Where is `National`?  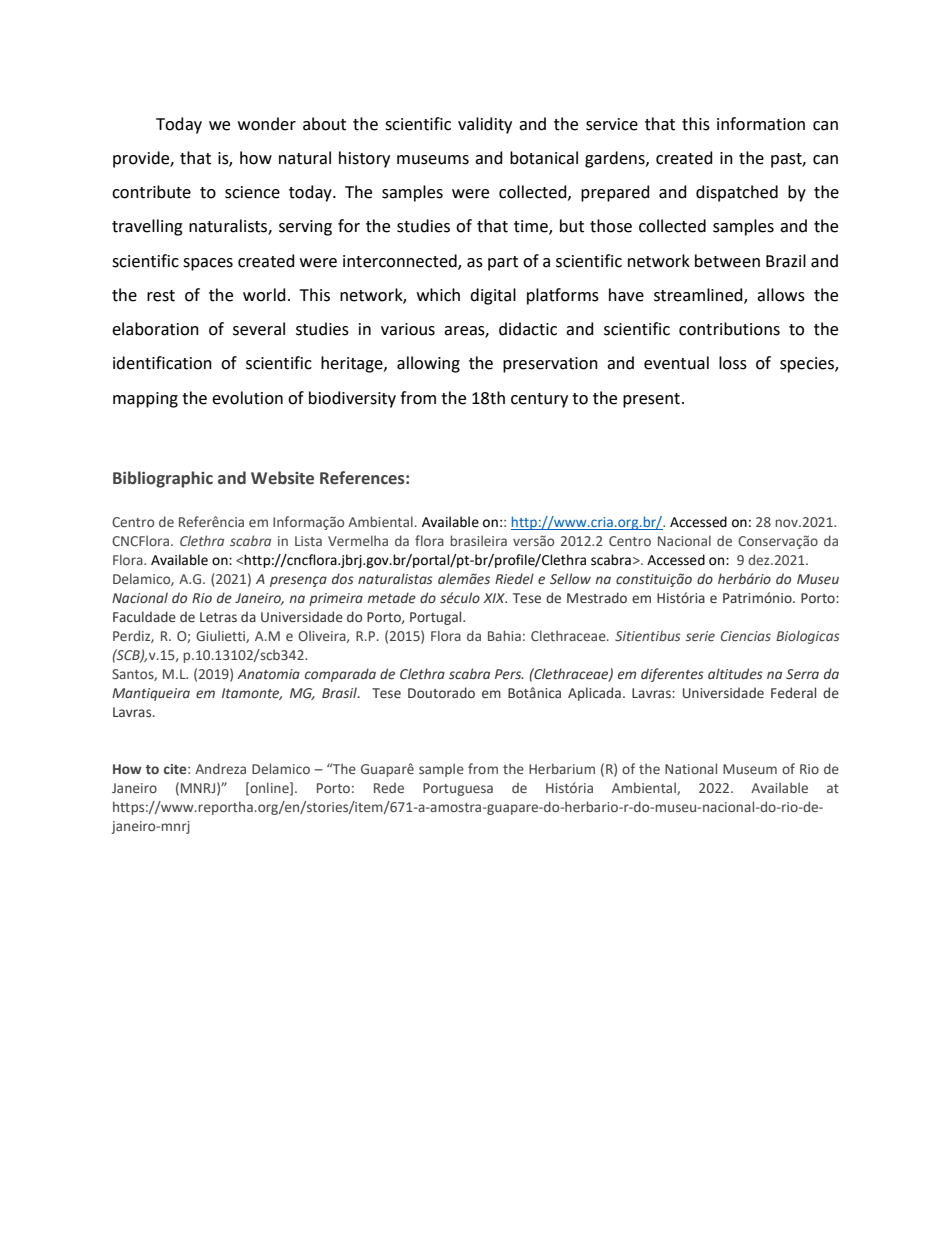
National is located at coordinates (691, 768).
